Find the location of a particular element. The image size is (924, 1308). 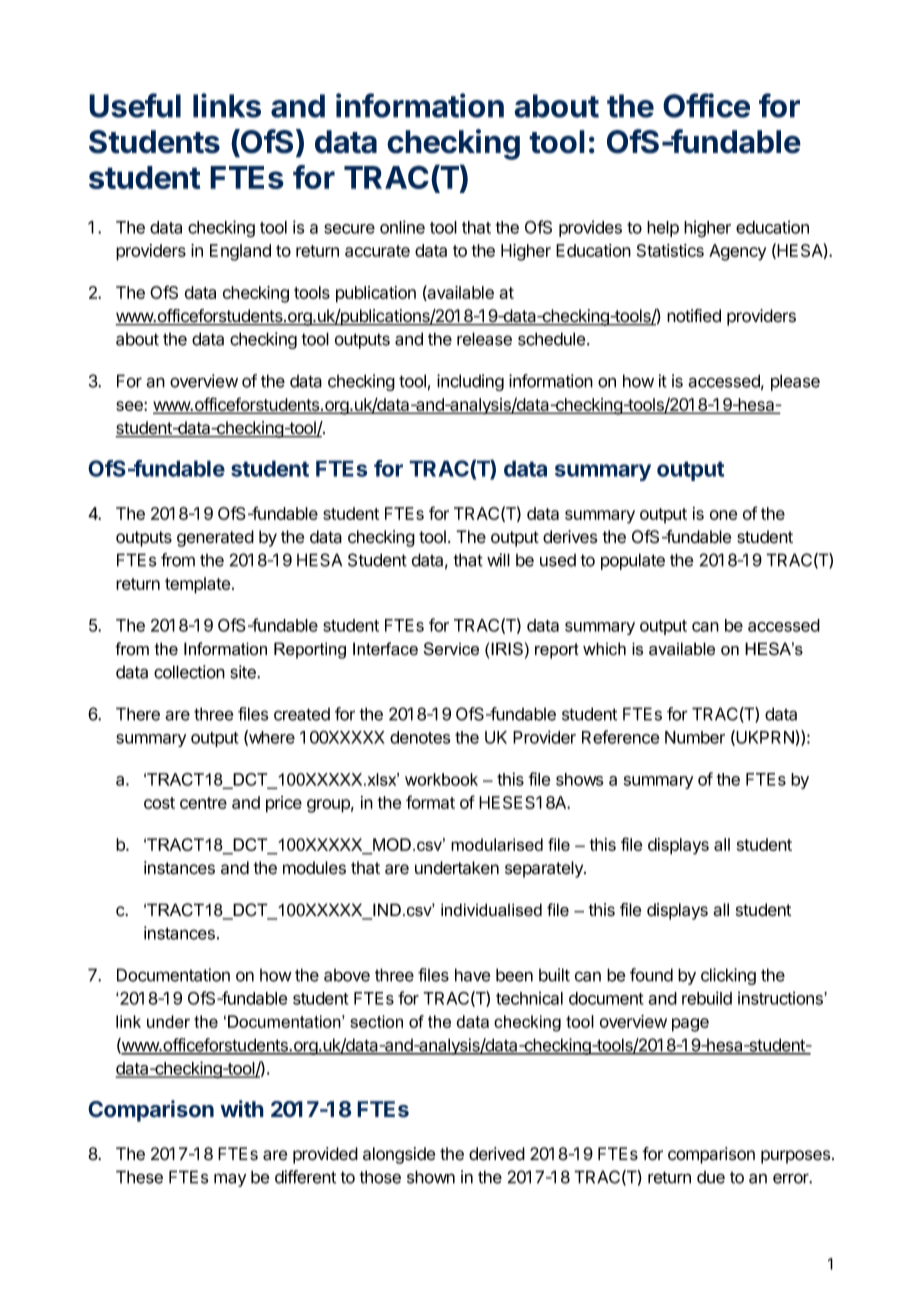

Useful is located at coordinates (135, 105).
